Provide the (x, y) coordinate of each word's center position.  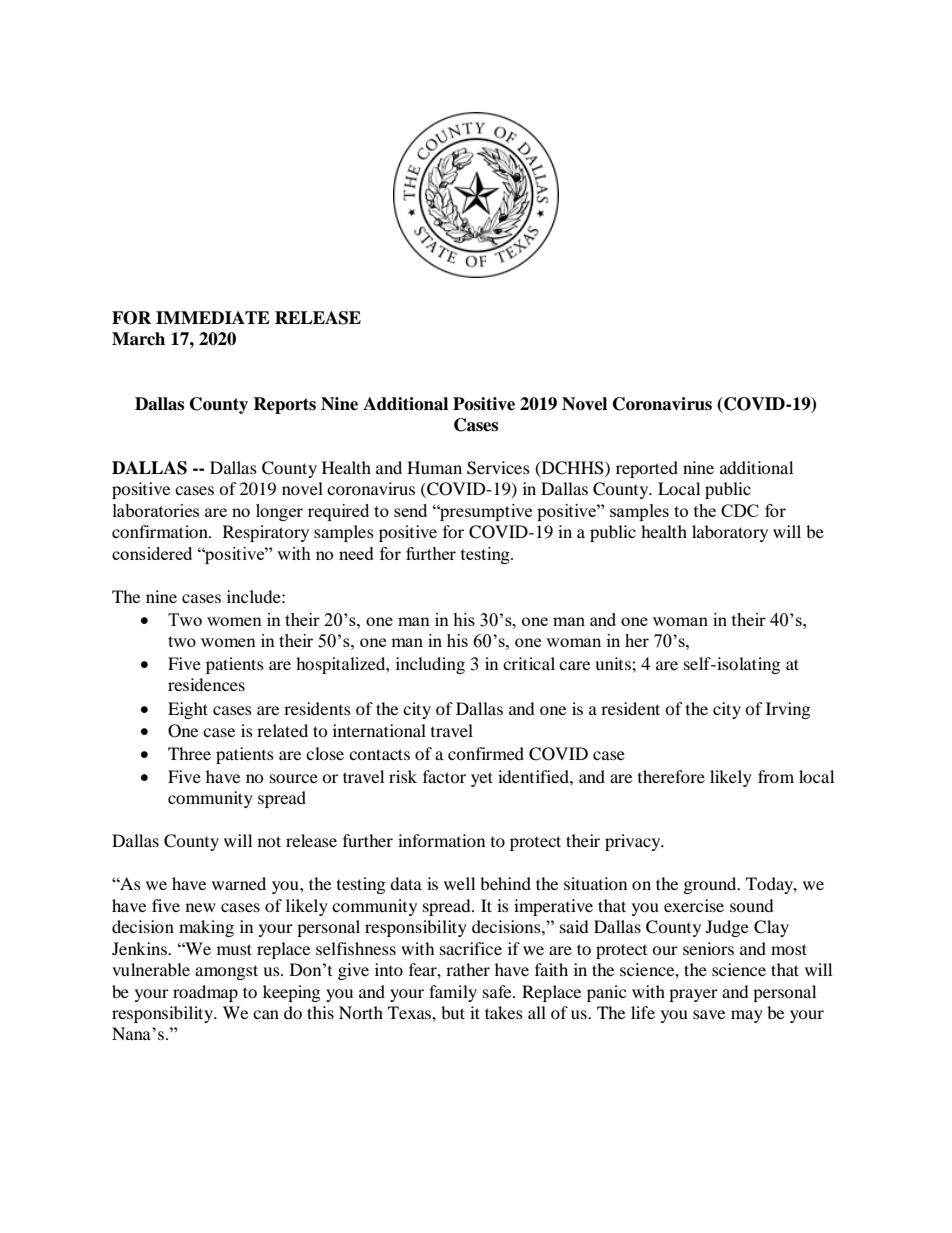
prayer (693, 995)
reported (647, 469)
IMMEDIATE (213, 317)
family (453, 993)
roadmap (205, 993)
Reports (284, 405)
